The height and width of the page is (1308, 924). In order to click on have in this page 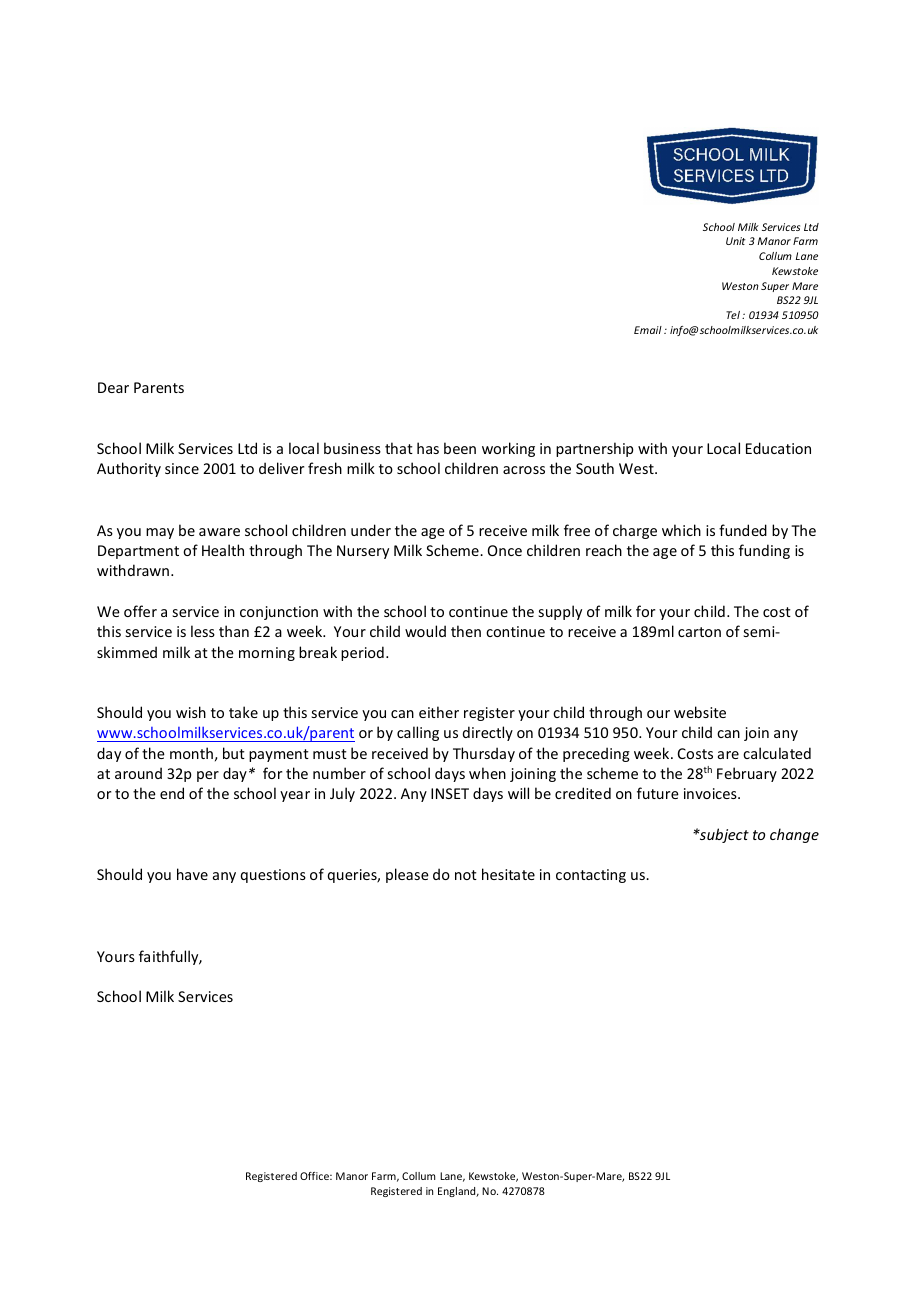, I will do `click(192, 874)`.
